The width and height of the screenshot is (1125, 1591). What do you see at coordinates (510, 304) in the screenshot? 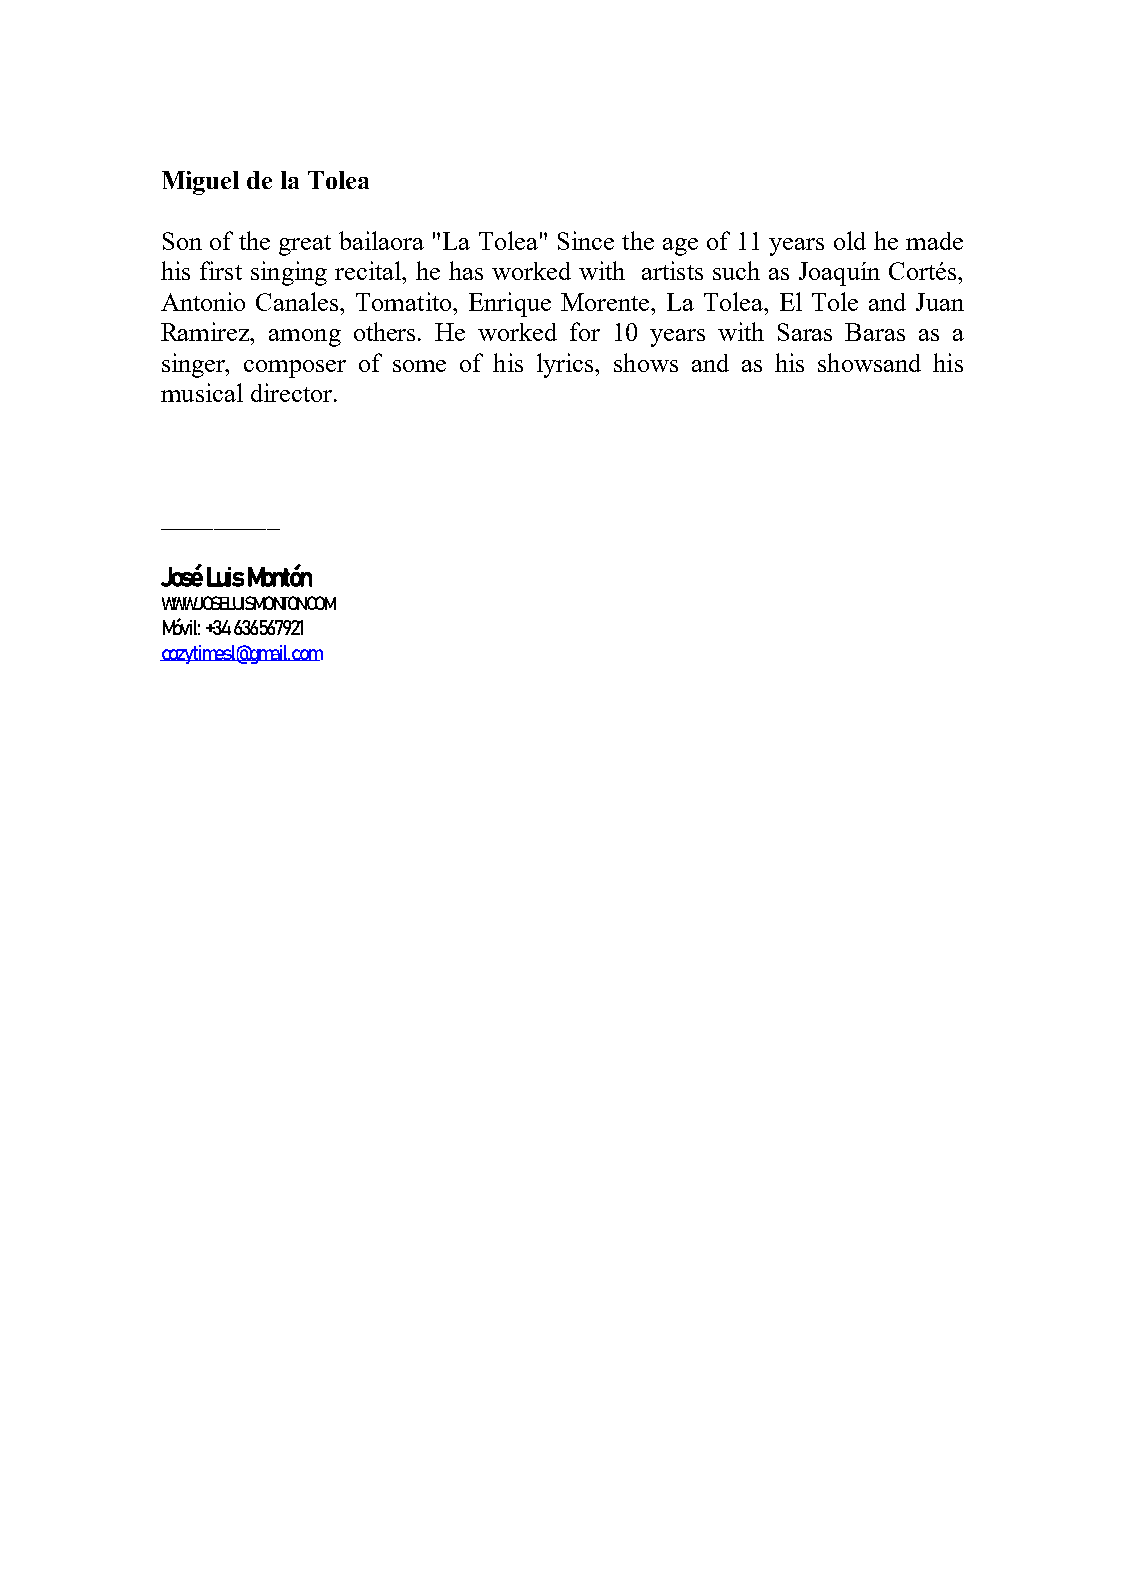
I see `Enrique` at bounding box center [510, 304].
